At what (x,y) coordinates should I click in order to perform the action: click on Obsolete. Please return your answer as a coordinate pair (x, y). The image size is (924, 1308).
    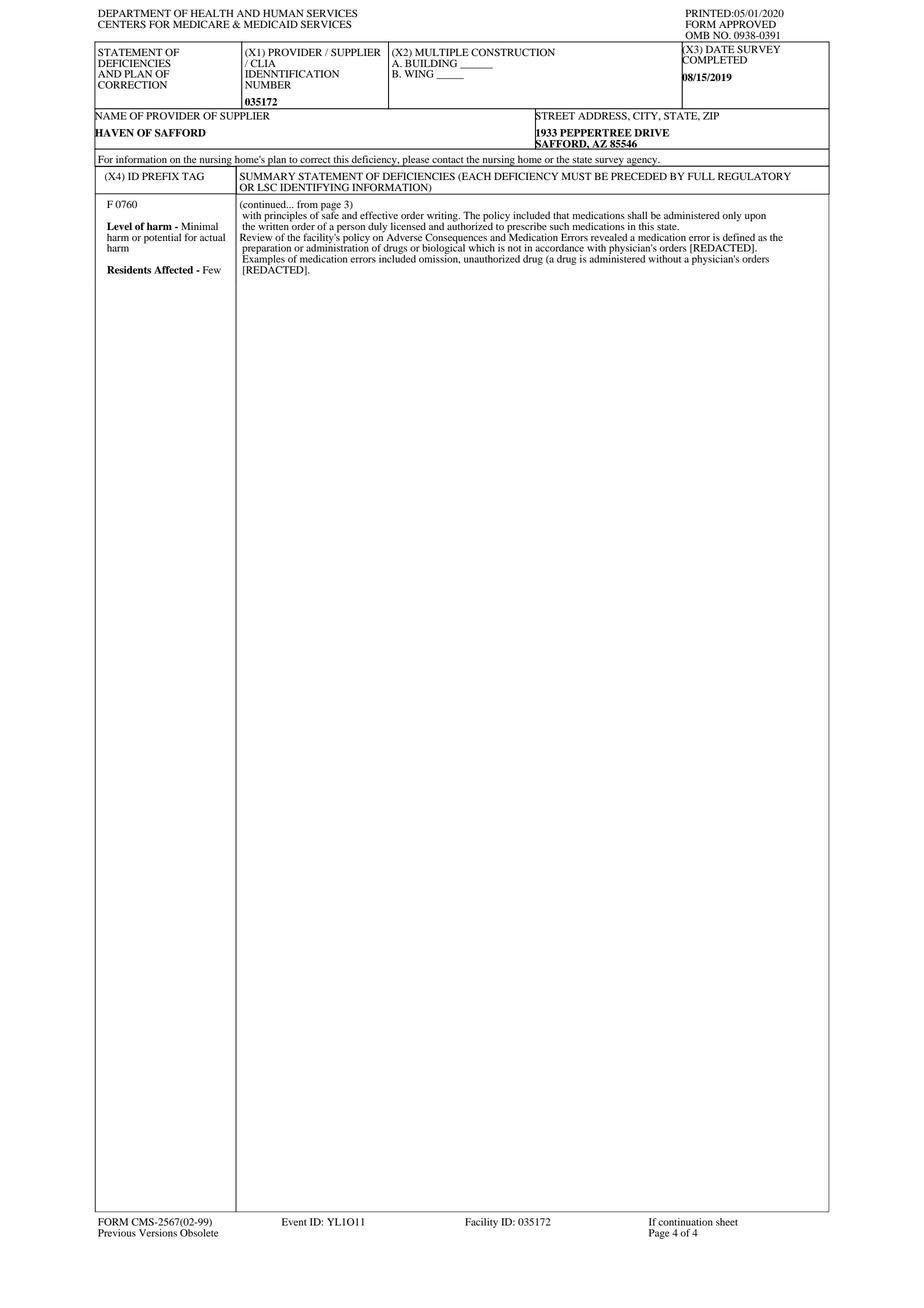
    Looking at the image, I should click on (199, 1233).
